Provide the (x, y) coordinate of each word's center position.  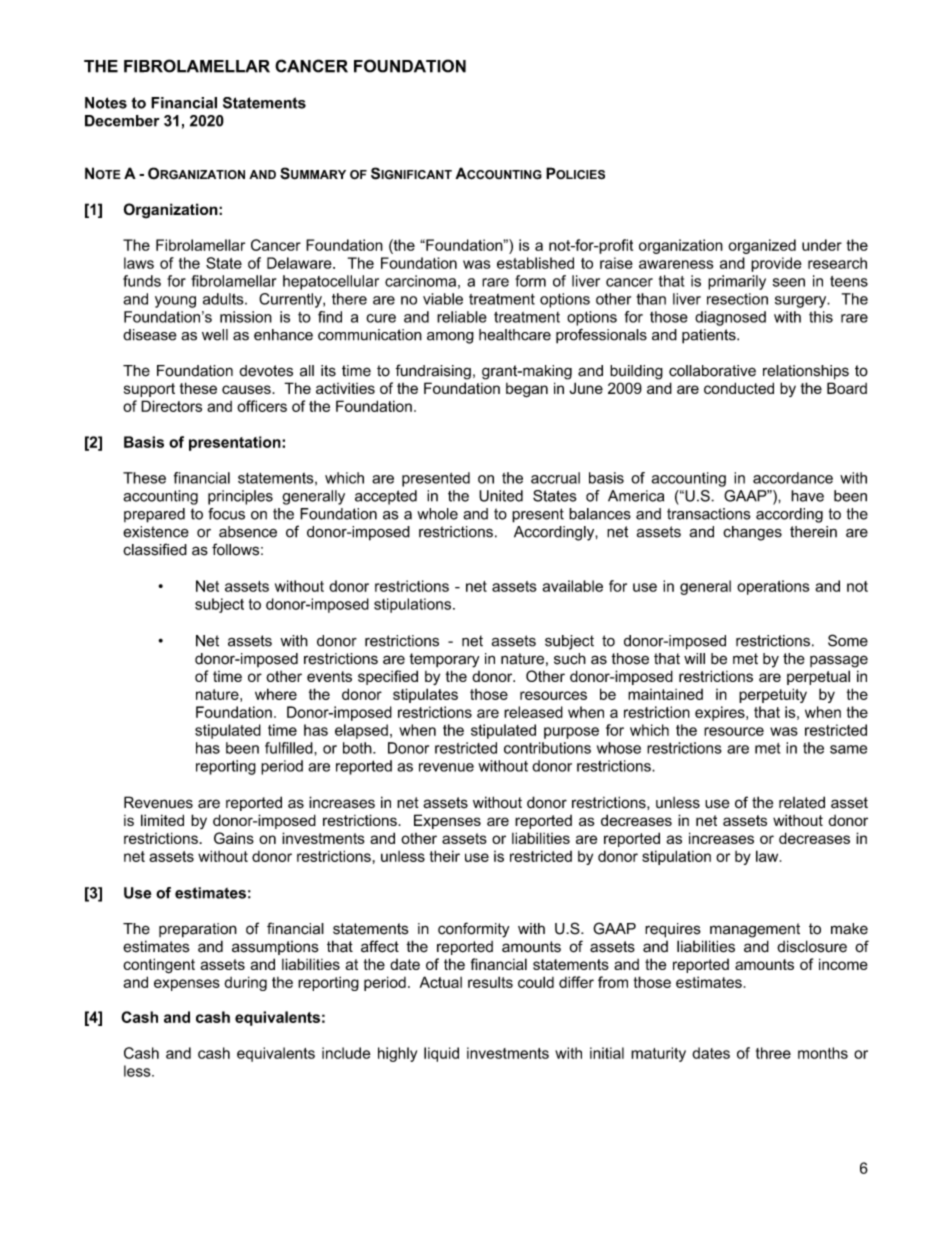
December (122, 121)
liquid (441, 1054)
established (535, 263)
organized (762, 246)
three (773, 1053)
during (245, 983)
